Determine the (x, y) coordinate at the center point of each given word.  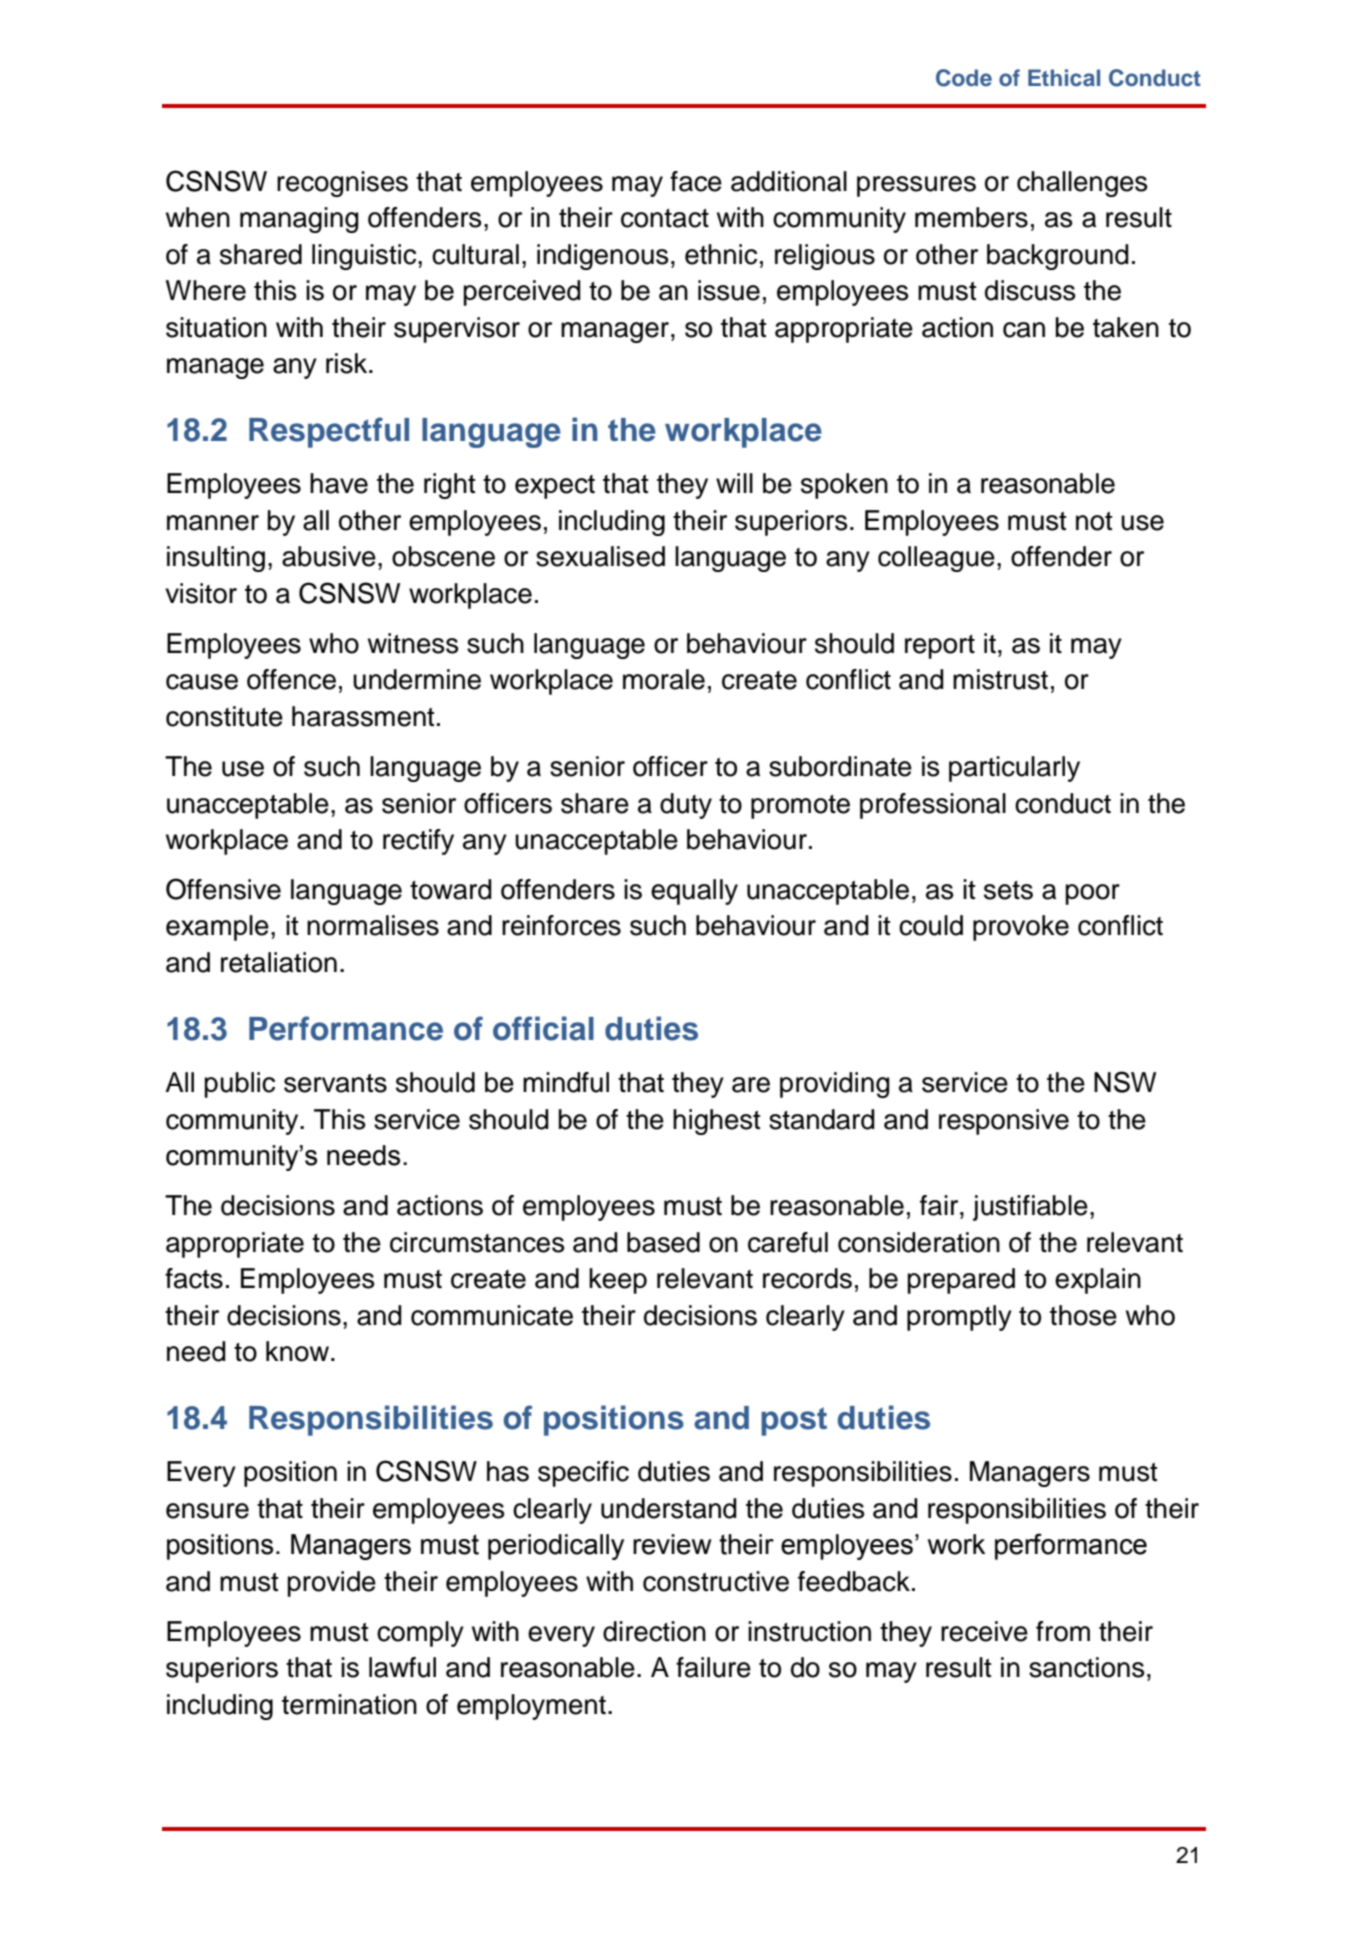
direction (654, 1631)
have (339, 483)
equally (694, 892)
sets (1008, 890)
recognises (342, 184)
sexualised (600, 556)
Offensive (223, 889)
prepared (961, 1281)
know (299, 1351)
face (696, 181)
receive (984, 1631)
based (663, 1242)
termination (349, 1704)
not (1094, 521)
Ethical (1064, 78)
